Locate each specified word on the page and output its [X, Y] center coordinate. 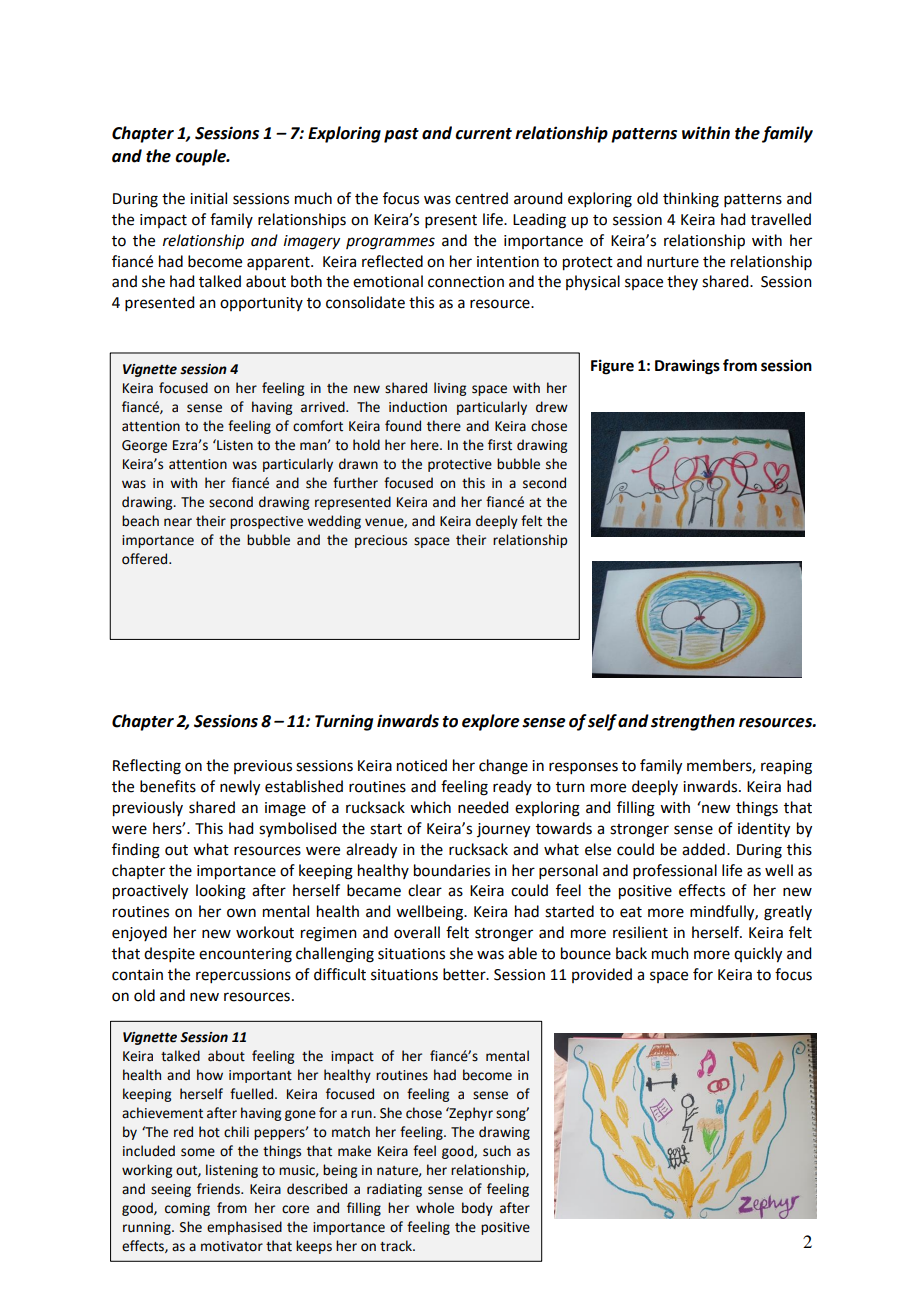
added [703, 849]
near [178, 522]
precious [381, 541]
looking [221, 892]
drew [552, 407]
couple [201, 157]
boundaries [452, 870]
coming [187, 1209]
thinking [691, 200]
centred [481, 198]
